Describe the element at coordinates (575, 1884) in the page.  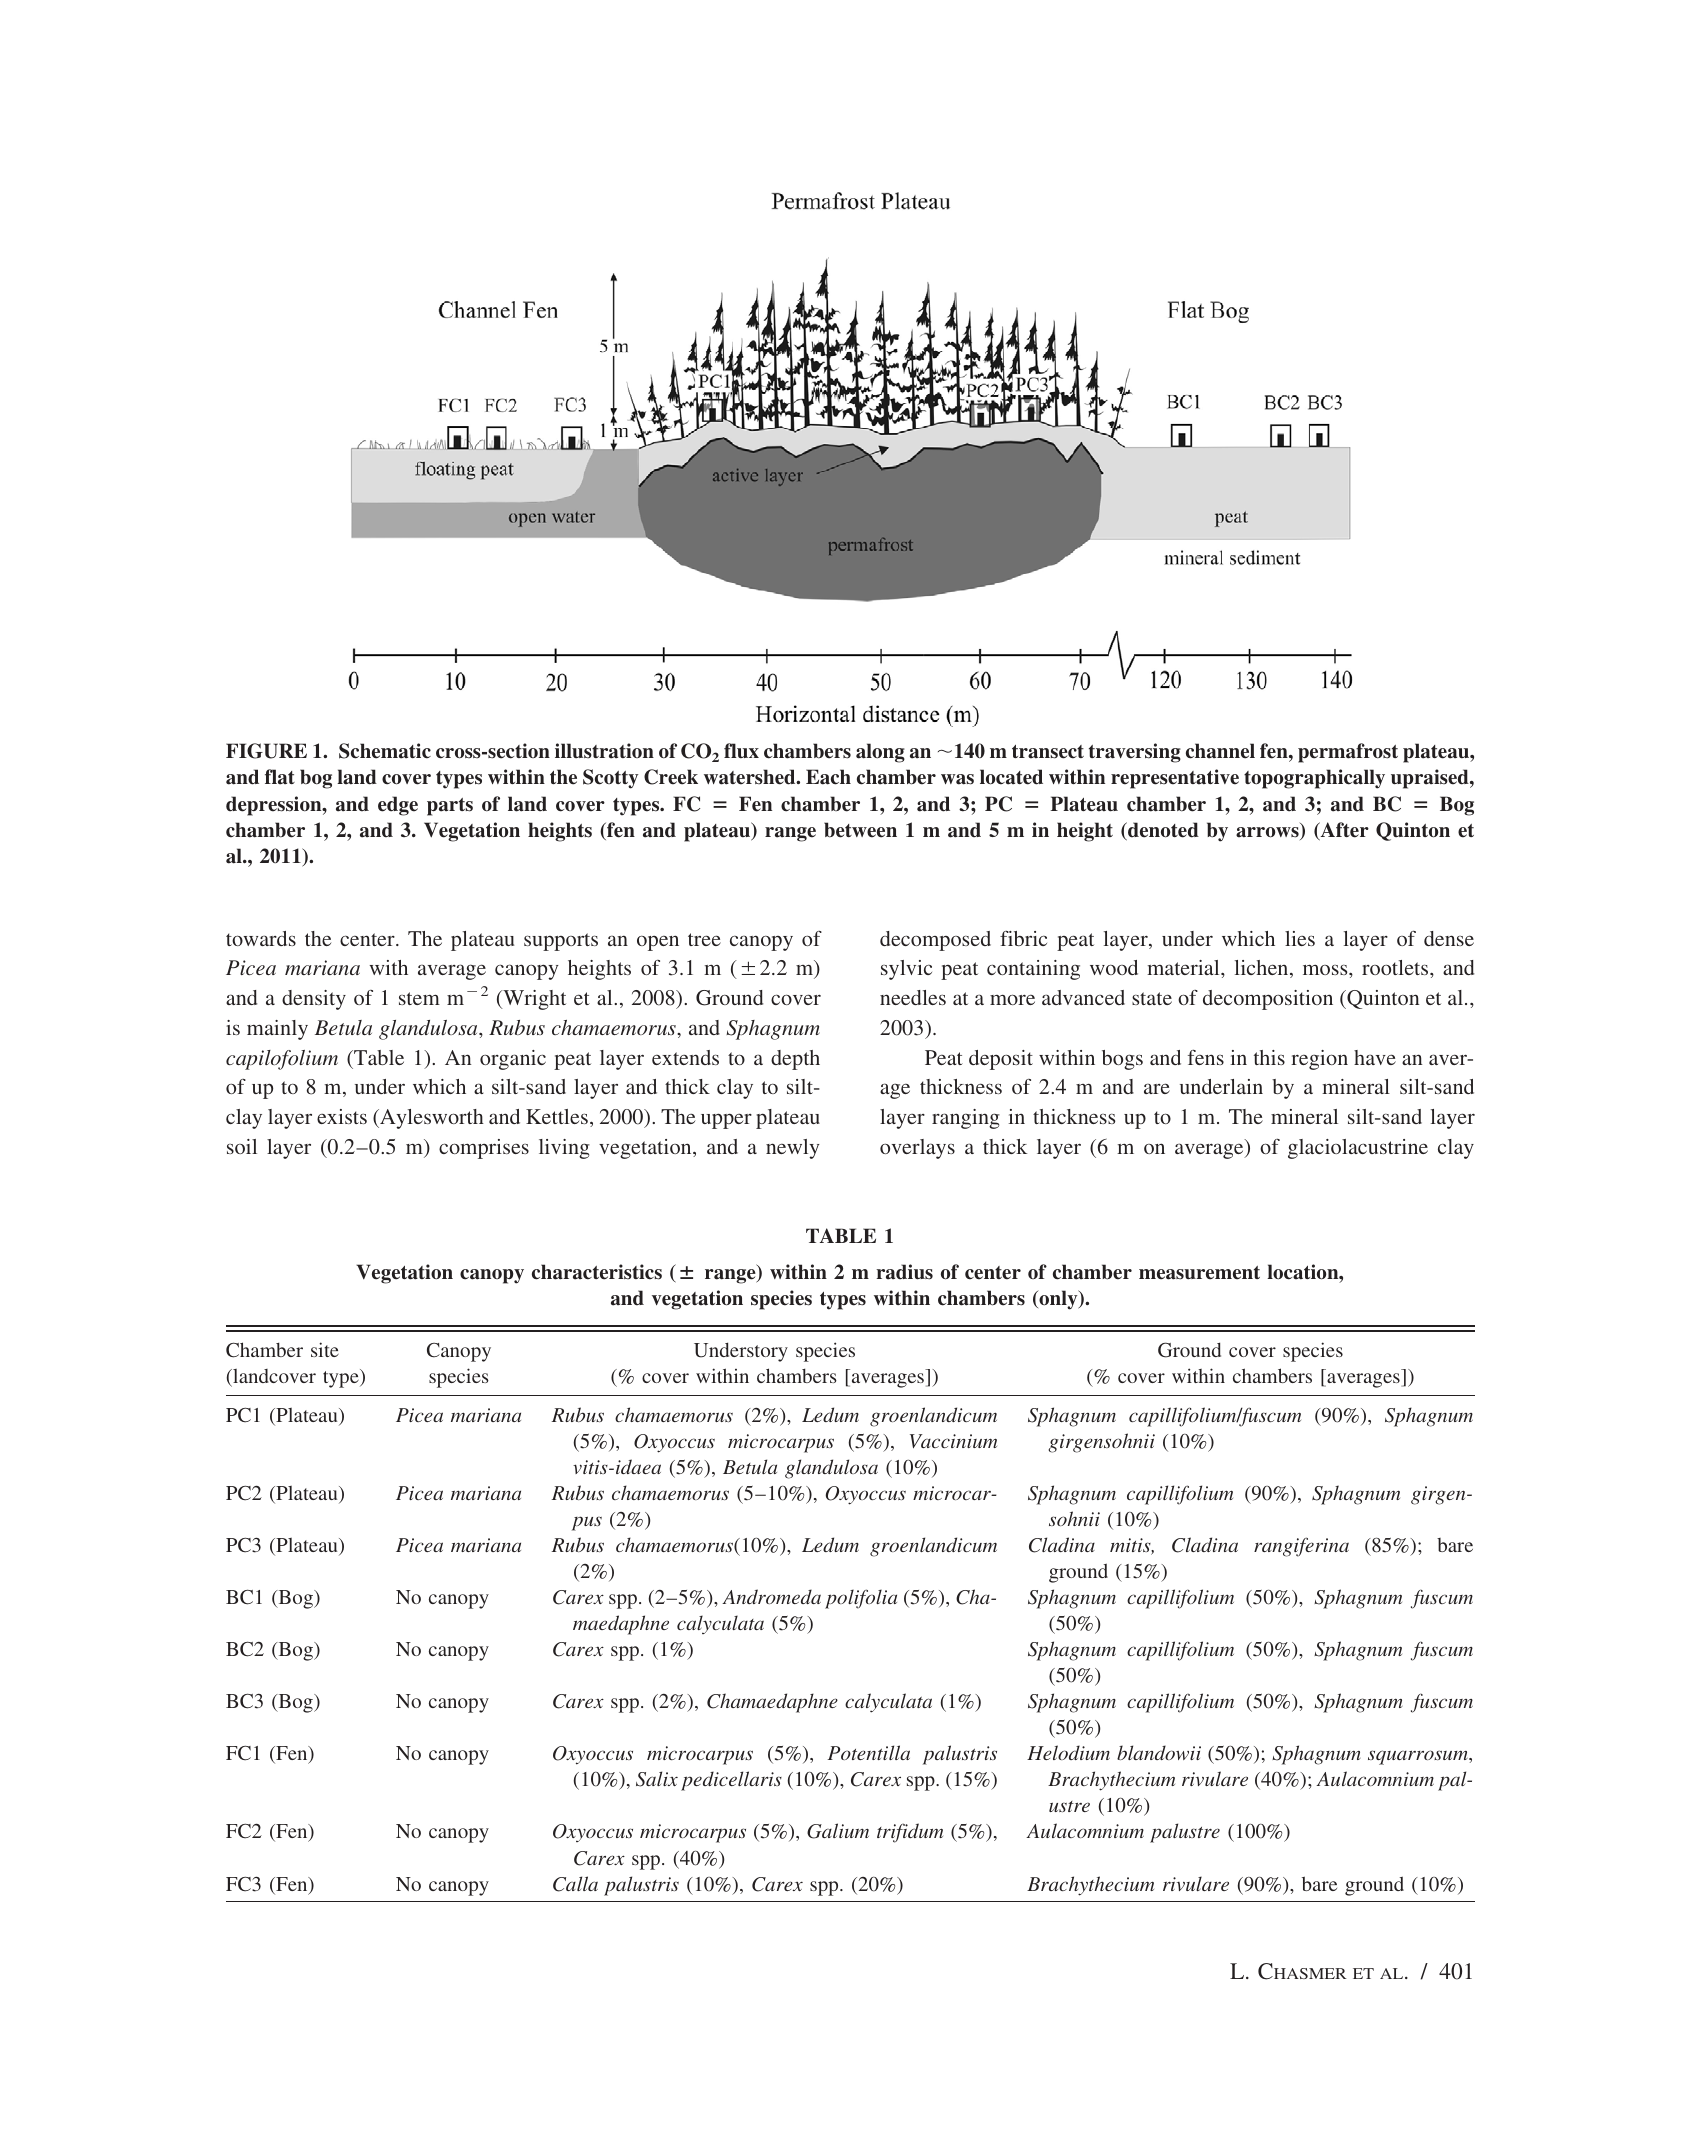
I see `Calla` at that location.
